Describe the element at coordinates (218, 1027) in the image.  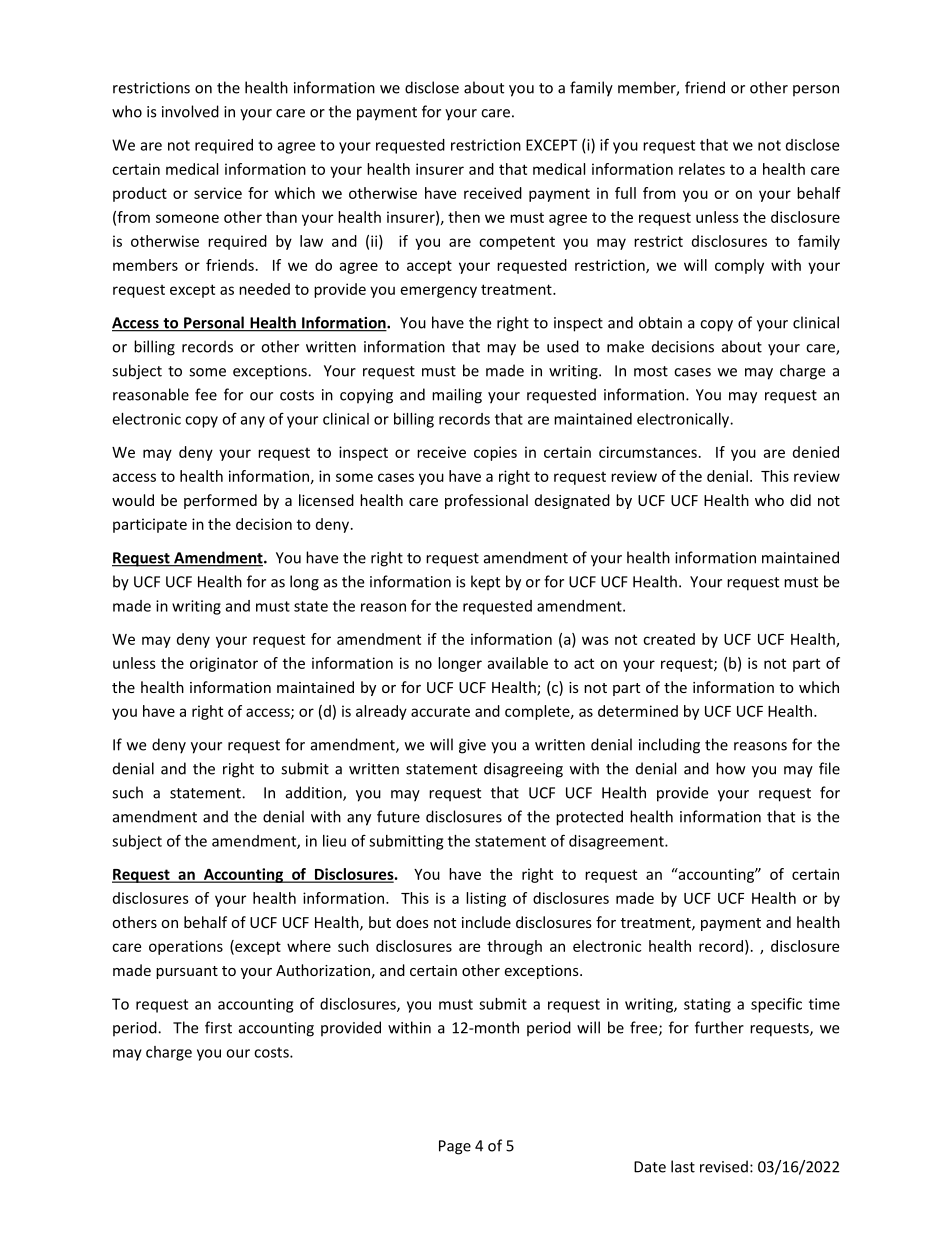
I see `first` at that location.
